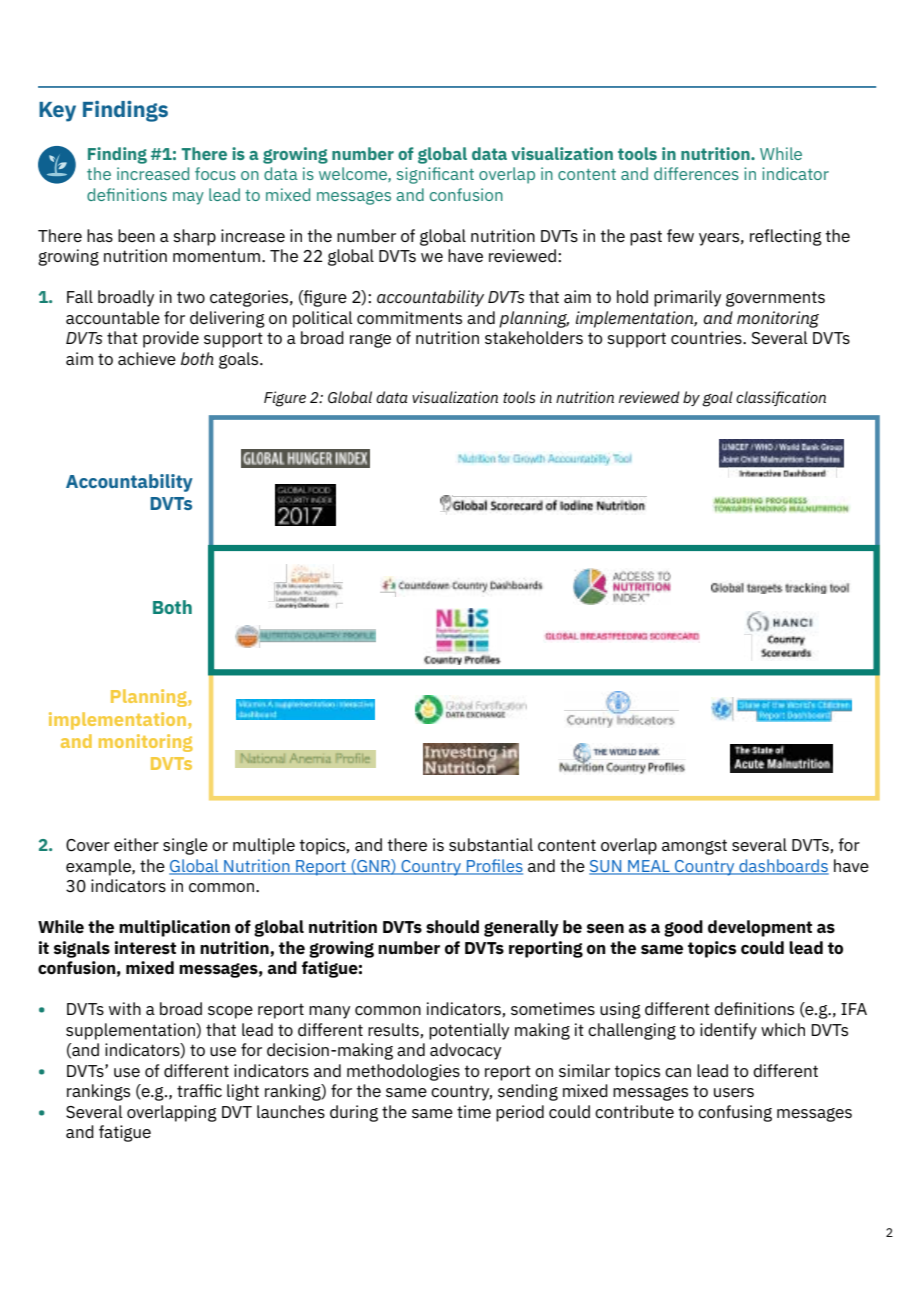  Describe the element at coordinates (694, 847) in the page. I see `amongst` at that location.
